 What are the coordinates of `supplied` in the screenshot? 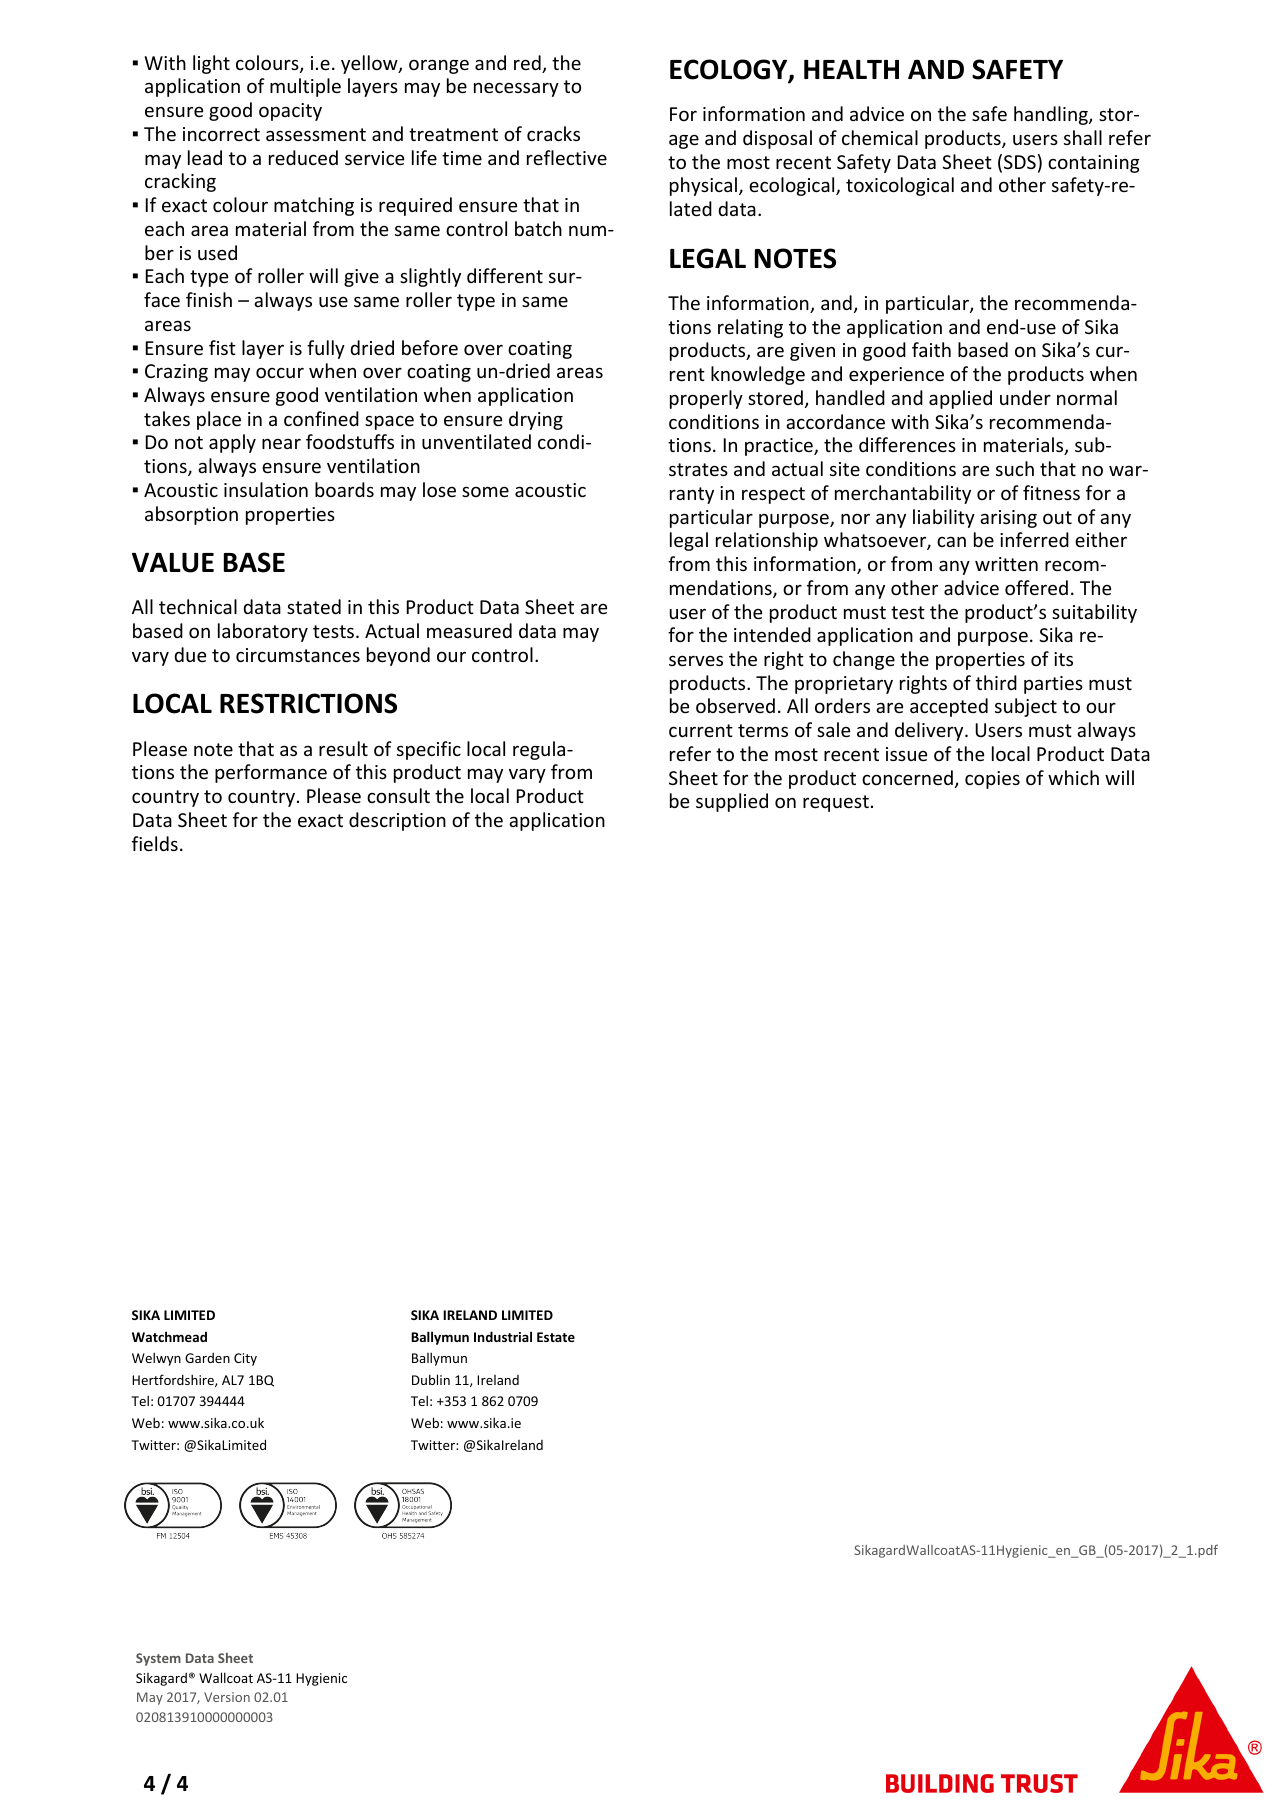 It's located at (732, 802).
